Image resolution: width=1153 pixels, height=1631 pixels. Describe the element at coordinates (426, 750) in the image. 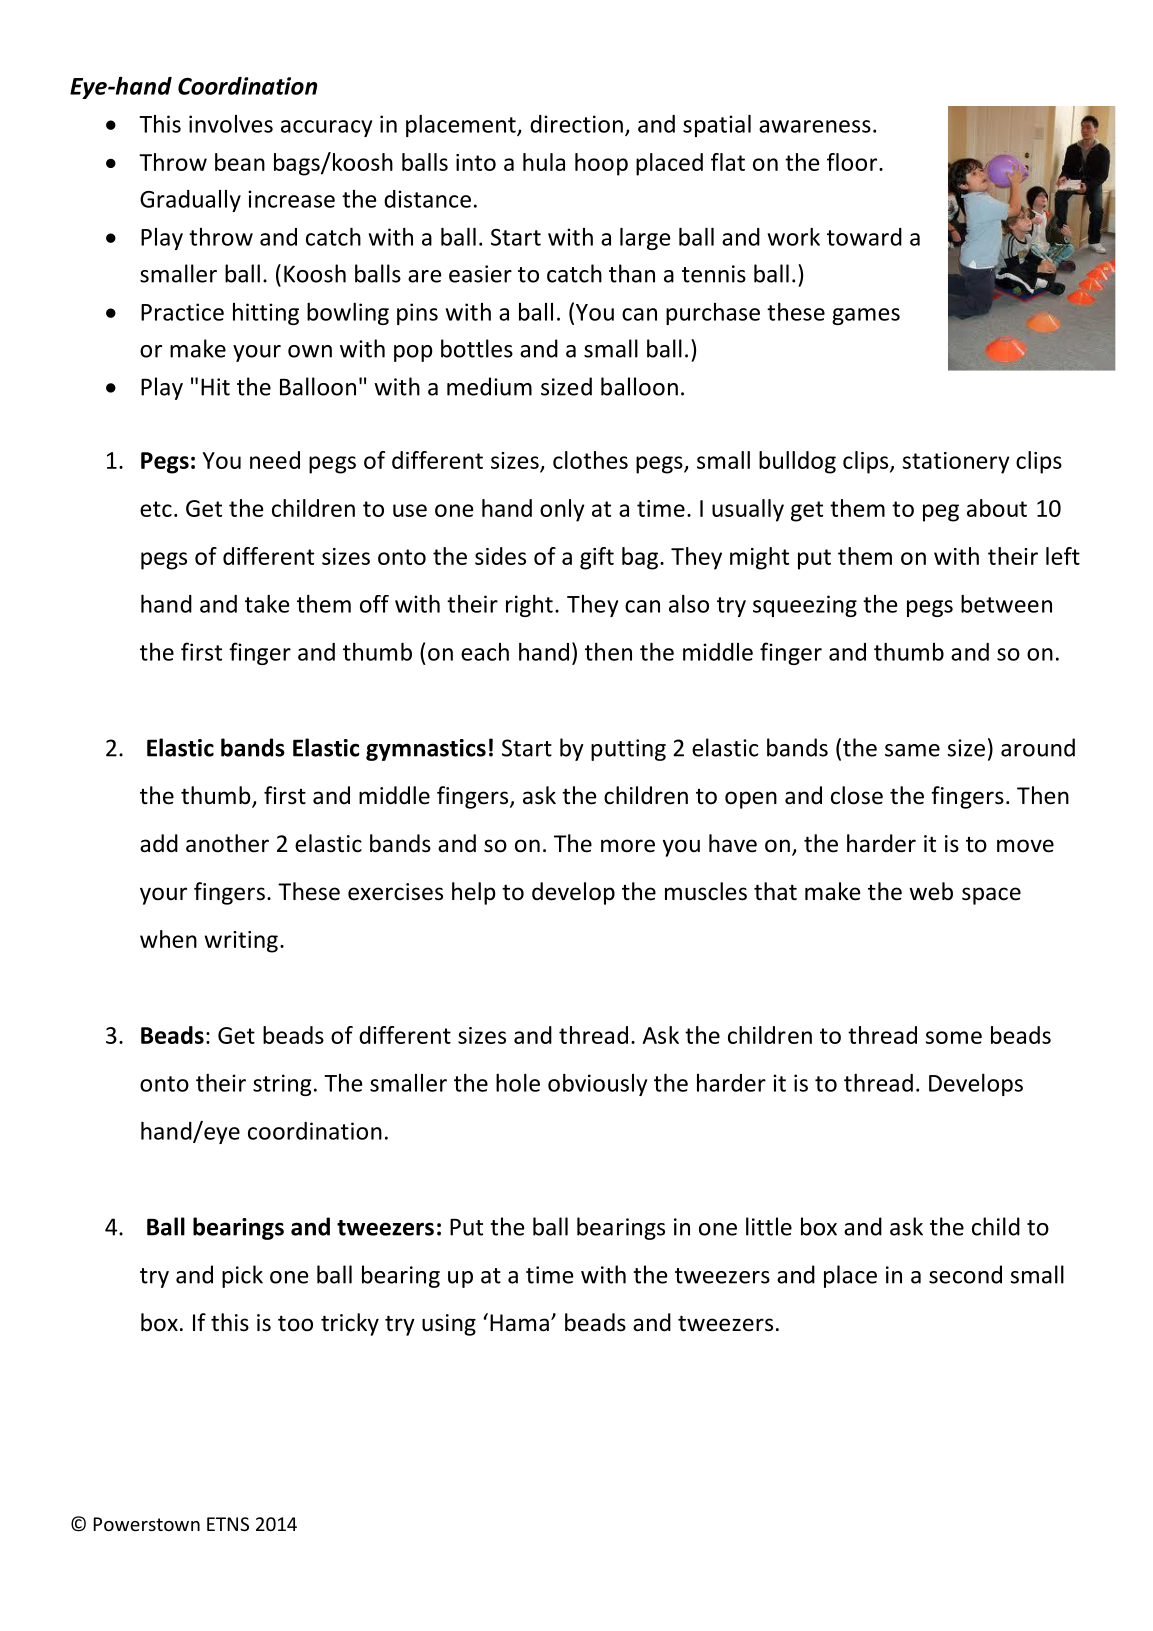

I see `gymnastics` at that location.
